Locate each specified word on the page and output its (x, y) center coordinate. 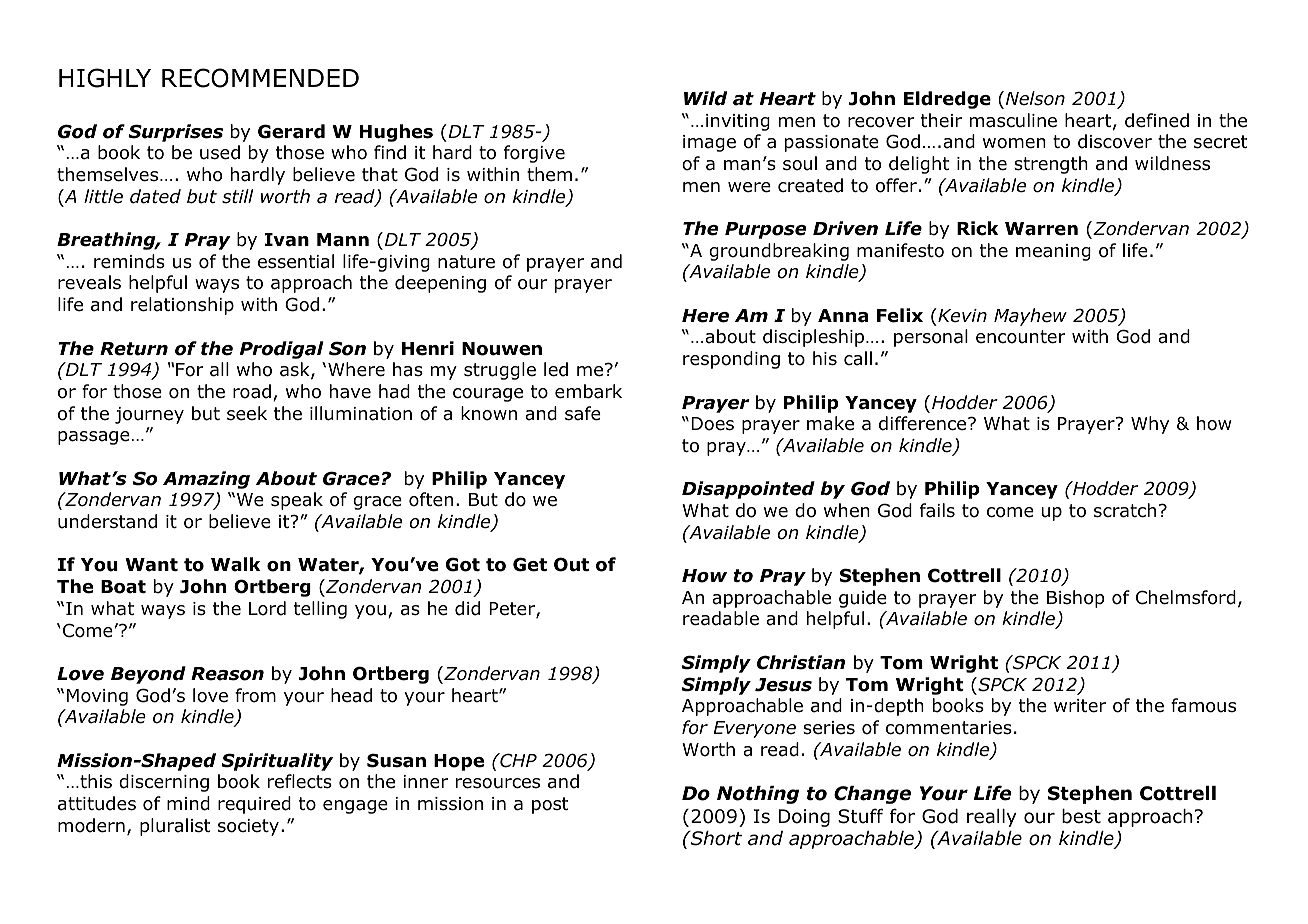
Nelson (1035, 98)
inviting (738, 122)
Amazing (206, 480)
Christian (801, 662)
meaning (1053, 252)
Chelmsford (1186, 597)
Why (1150, 425)
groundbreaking (779, 252)
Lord (267, 608)
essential (296, 261)
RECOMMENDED (260, 78)
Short (715, 838)
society (248, 827)
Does (712, 424)
